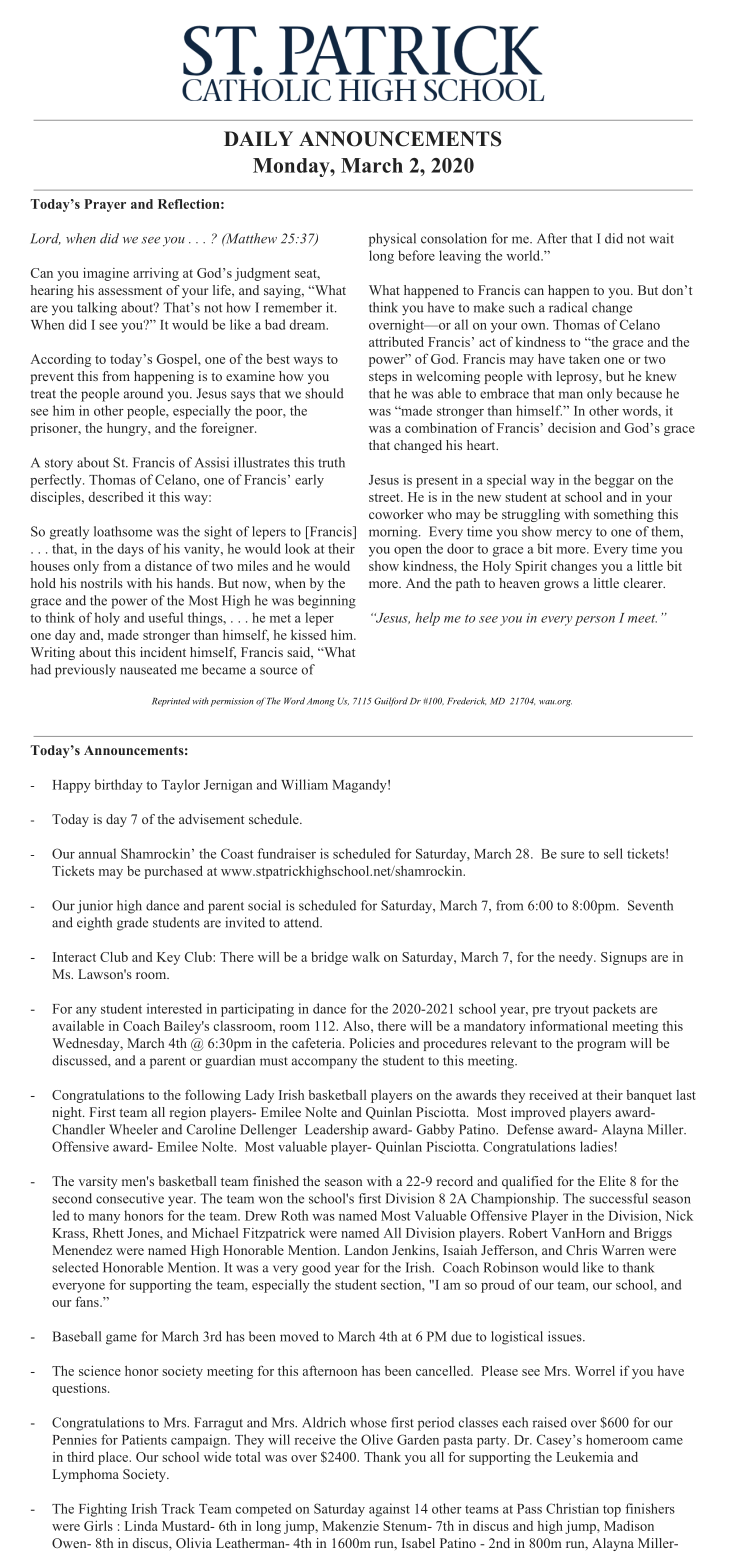 The height and width of the document is (1568, 740). What do you see at coordinates (389, 1510) in the document?
I see `against` at bounding box center [389, 1510].
